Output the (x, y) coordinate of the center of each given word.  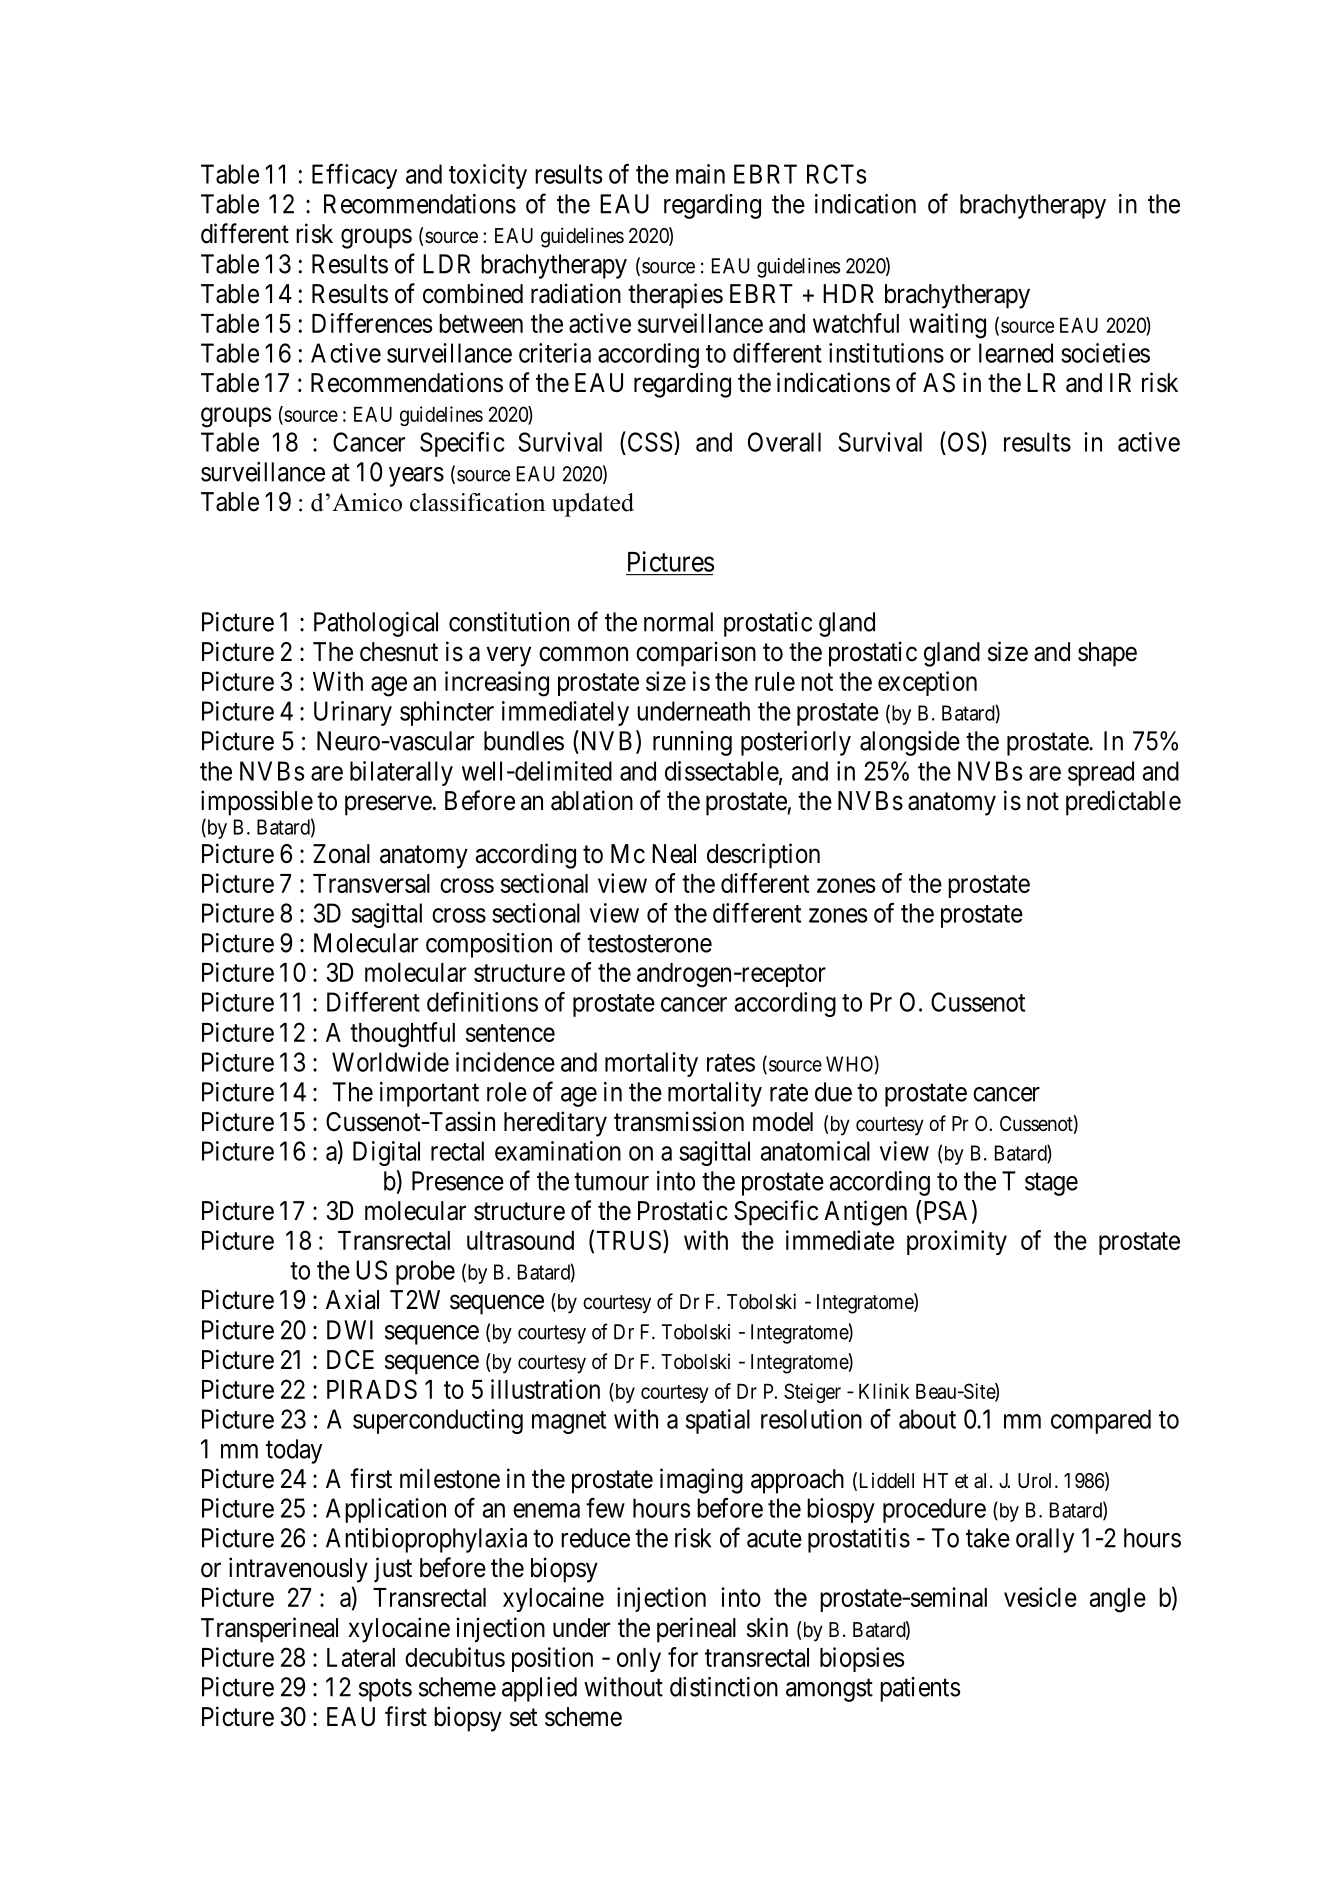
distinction (724, 1687)
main (700, 174)
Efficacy (354, 176)
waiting (947, 326)
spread (1101, 773)
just (393, 1569)
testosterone (649, 944)
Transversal (371, 883)
